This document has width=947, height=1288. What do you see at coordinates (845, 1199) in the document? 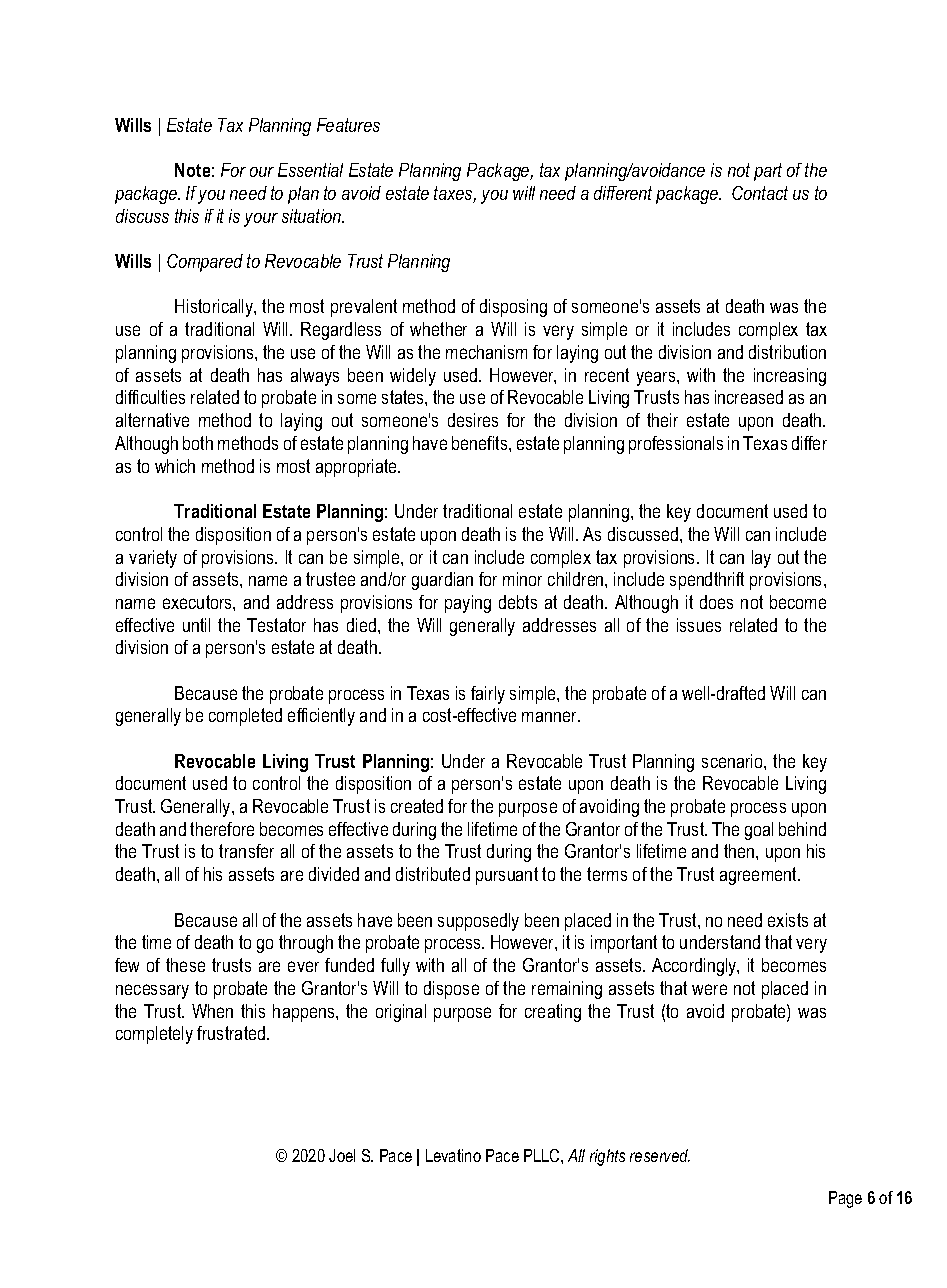
I see `Page` at bounding box center [845, 1199].
